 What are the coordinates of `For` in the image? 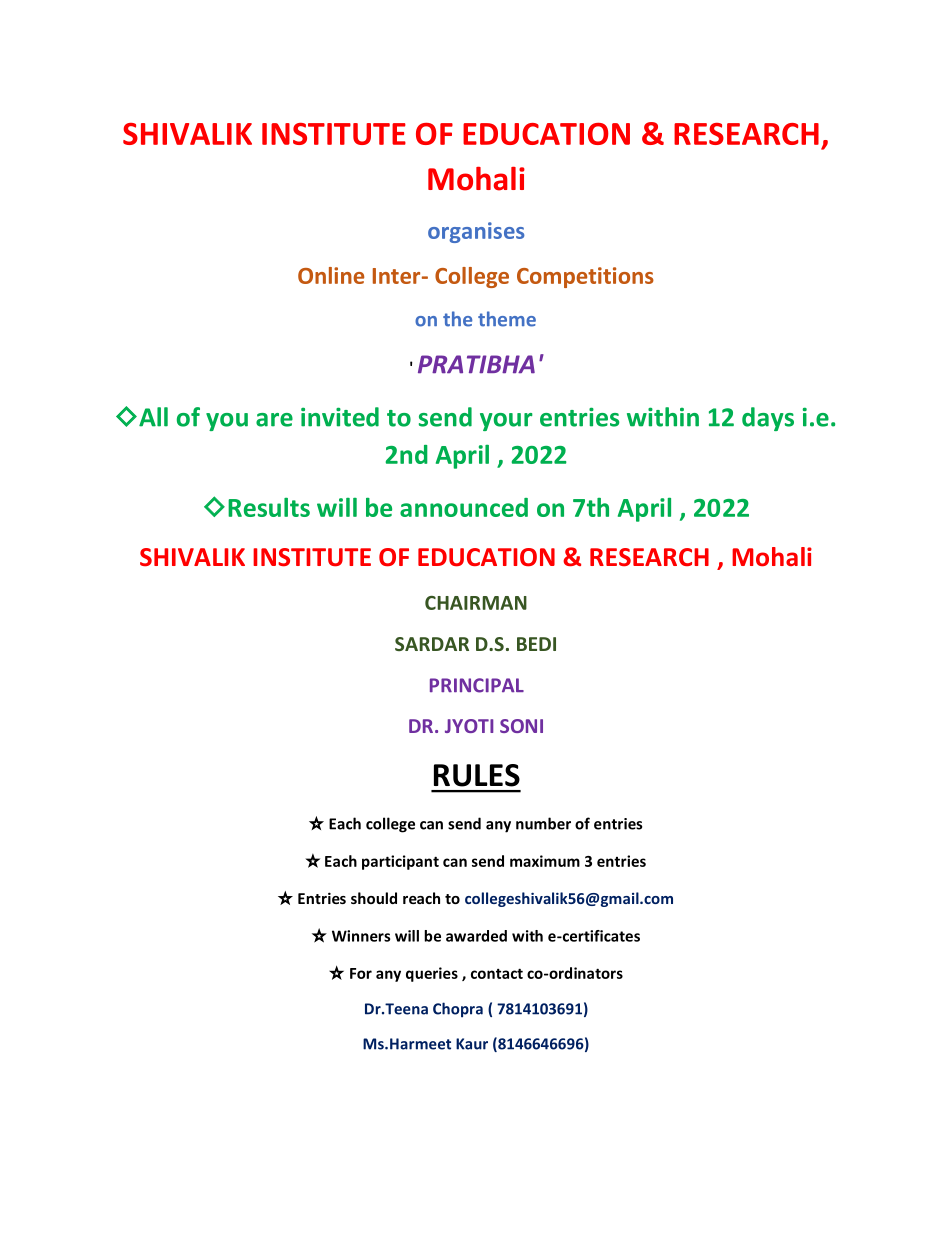 It's located at (361, 973).
